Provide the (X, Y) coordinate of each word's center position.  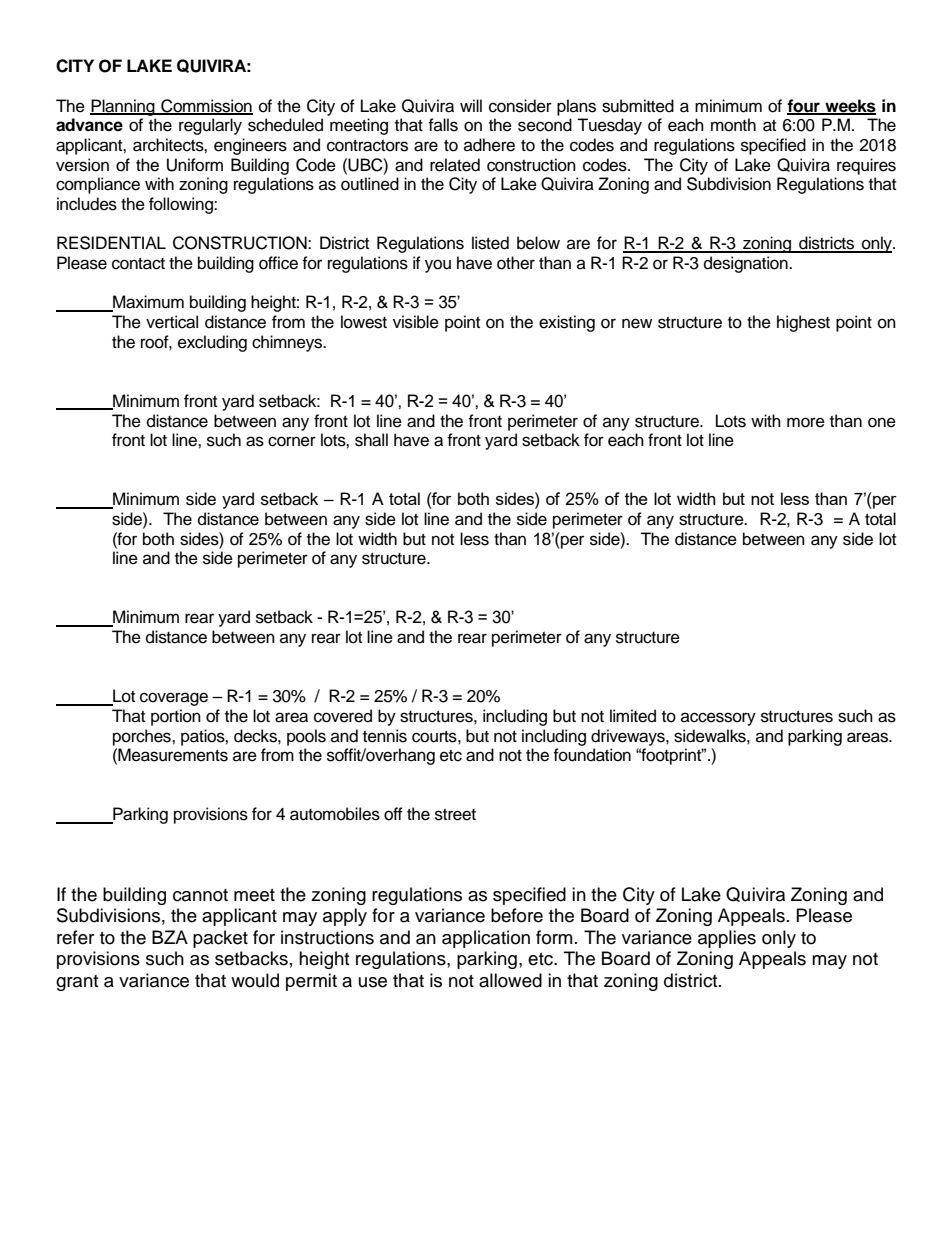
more (806, 422)
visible (416, 322)
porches (143, 737)
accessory (718, 719)
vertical (172, 322)
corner (292, 441)
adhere (489, 145)
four (805, 106)
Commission (206, 106)
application (486, 939)
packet (220, 939)
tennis (385, 736)
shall (371, 440)
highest (803, 323)
